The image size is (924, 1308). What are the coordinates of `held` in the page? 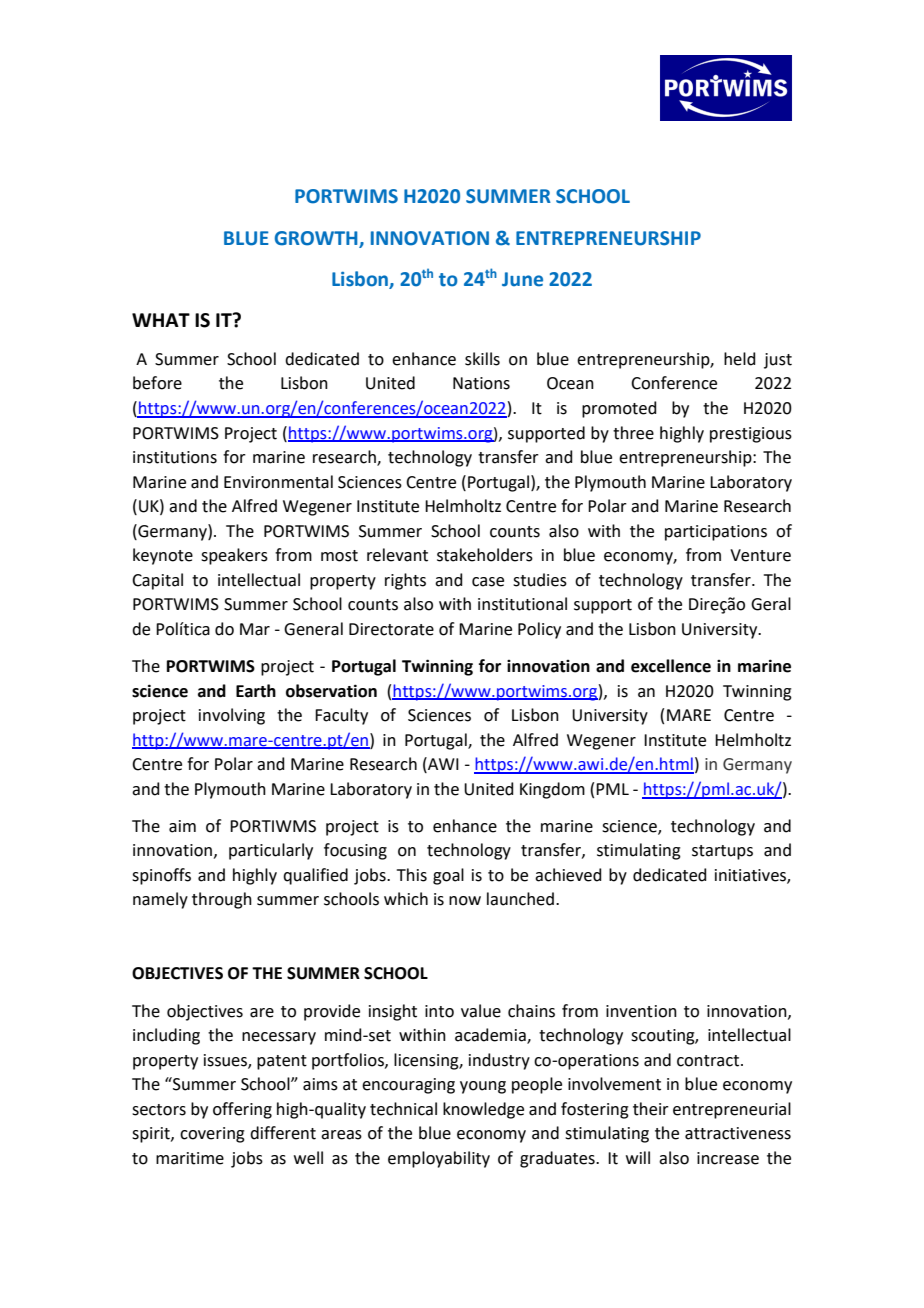 It's located at (740, 359).
